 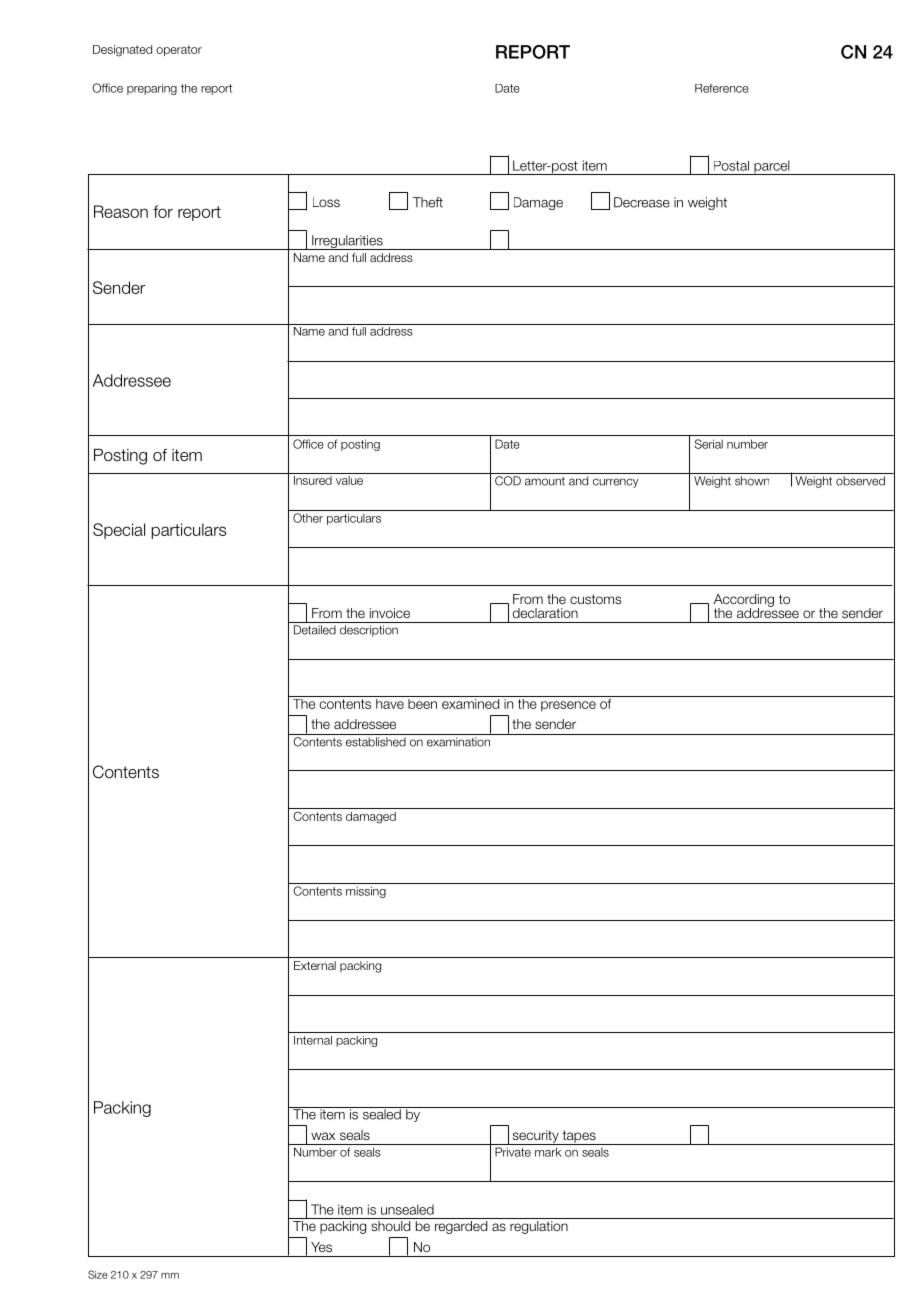 I want to click on COD, so click(x=508, y=481).
